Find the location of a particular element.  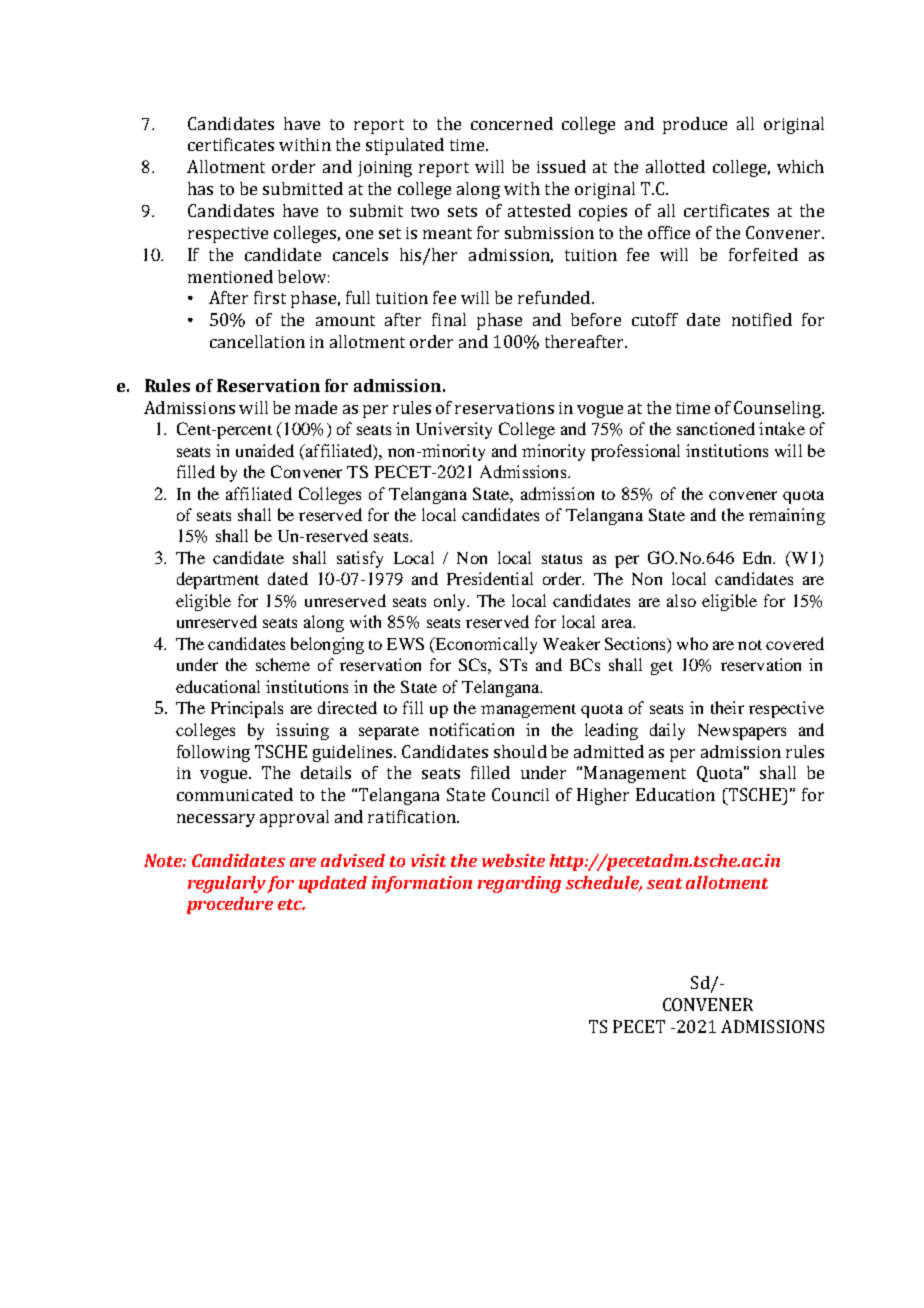

regarding is located at coordinates (519, 884).
